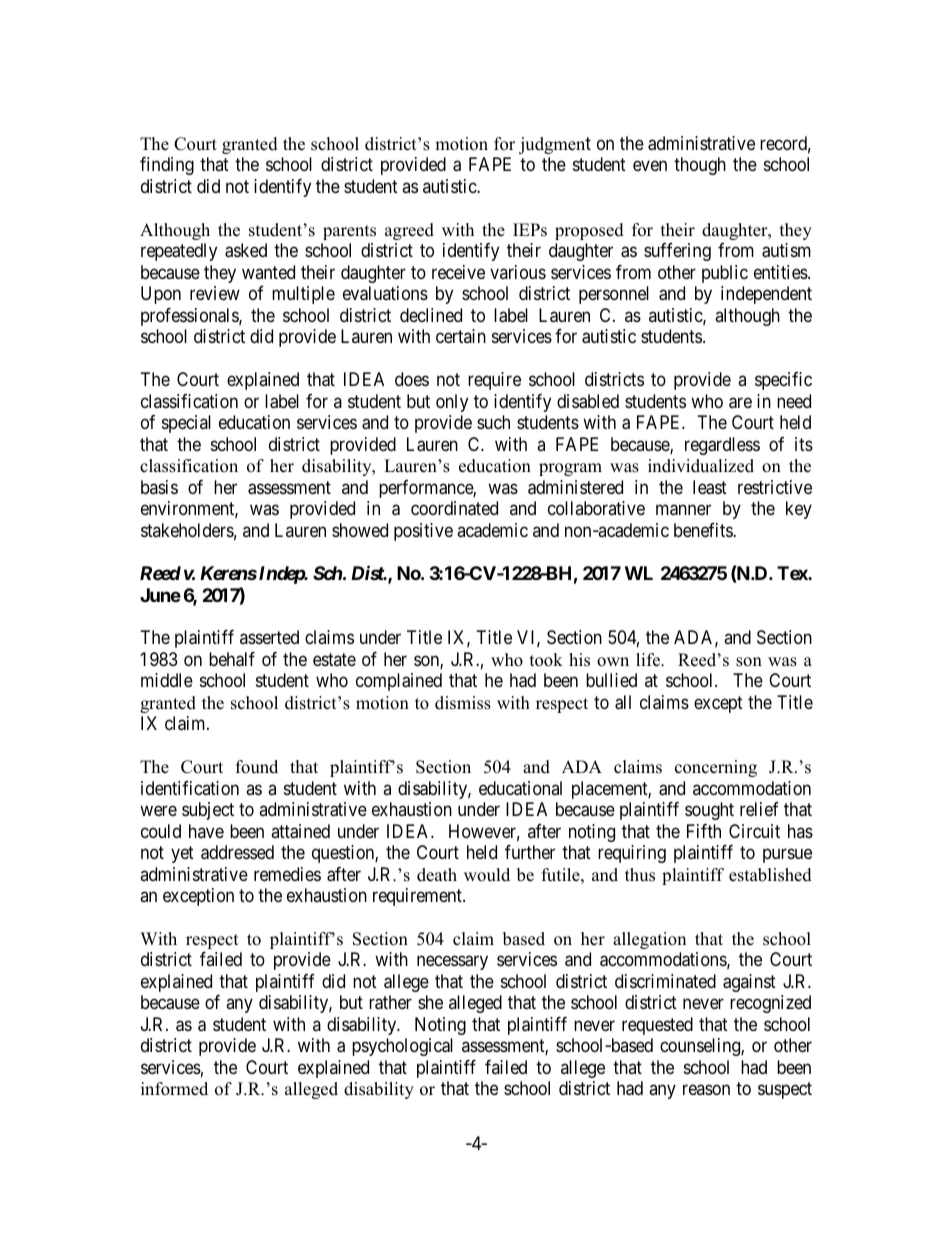  I want to click on behalf, so click(232, 659).
